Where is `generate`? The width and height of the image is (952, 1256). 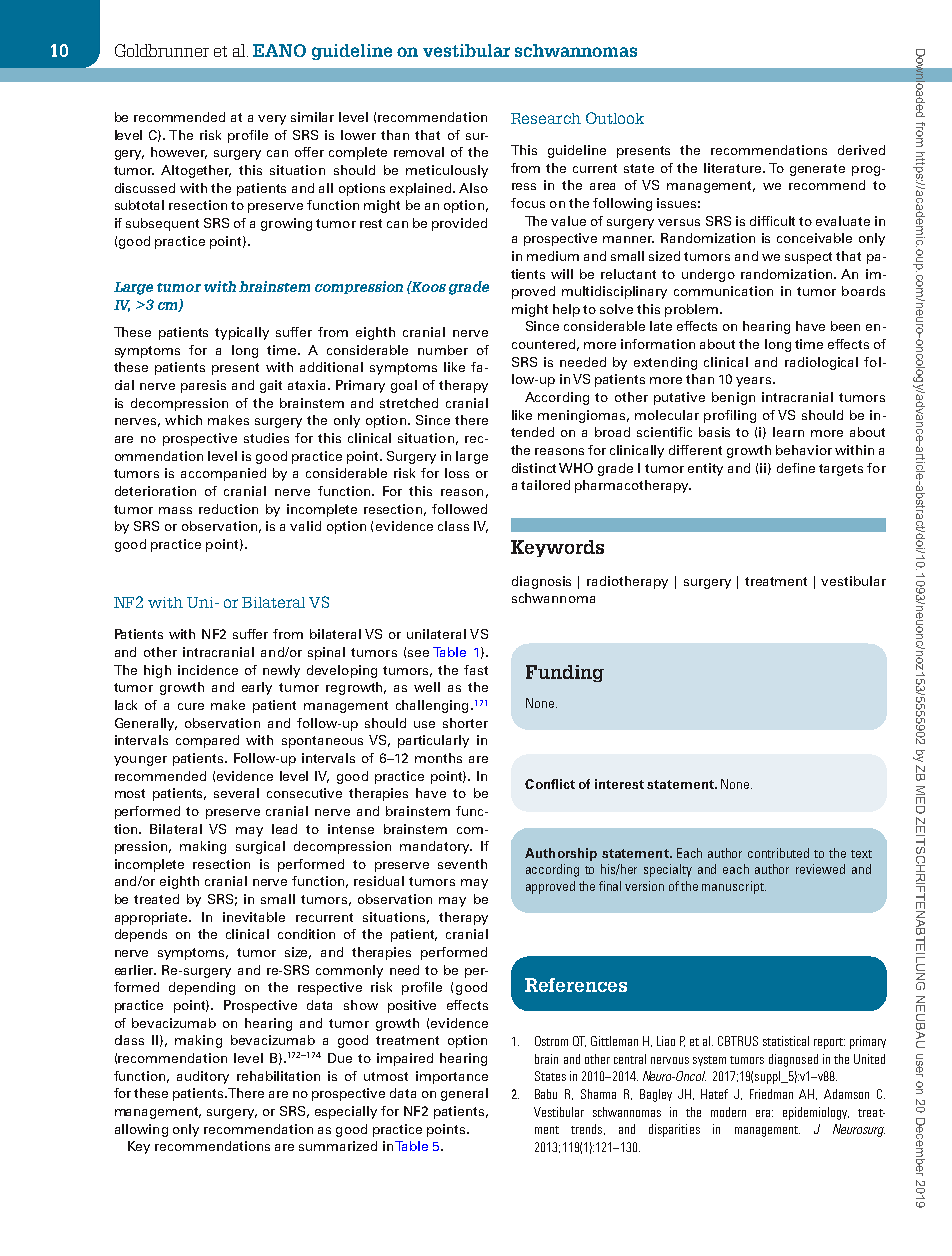
generate is located at coordinates (817, 170).
